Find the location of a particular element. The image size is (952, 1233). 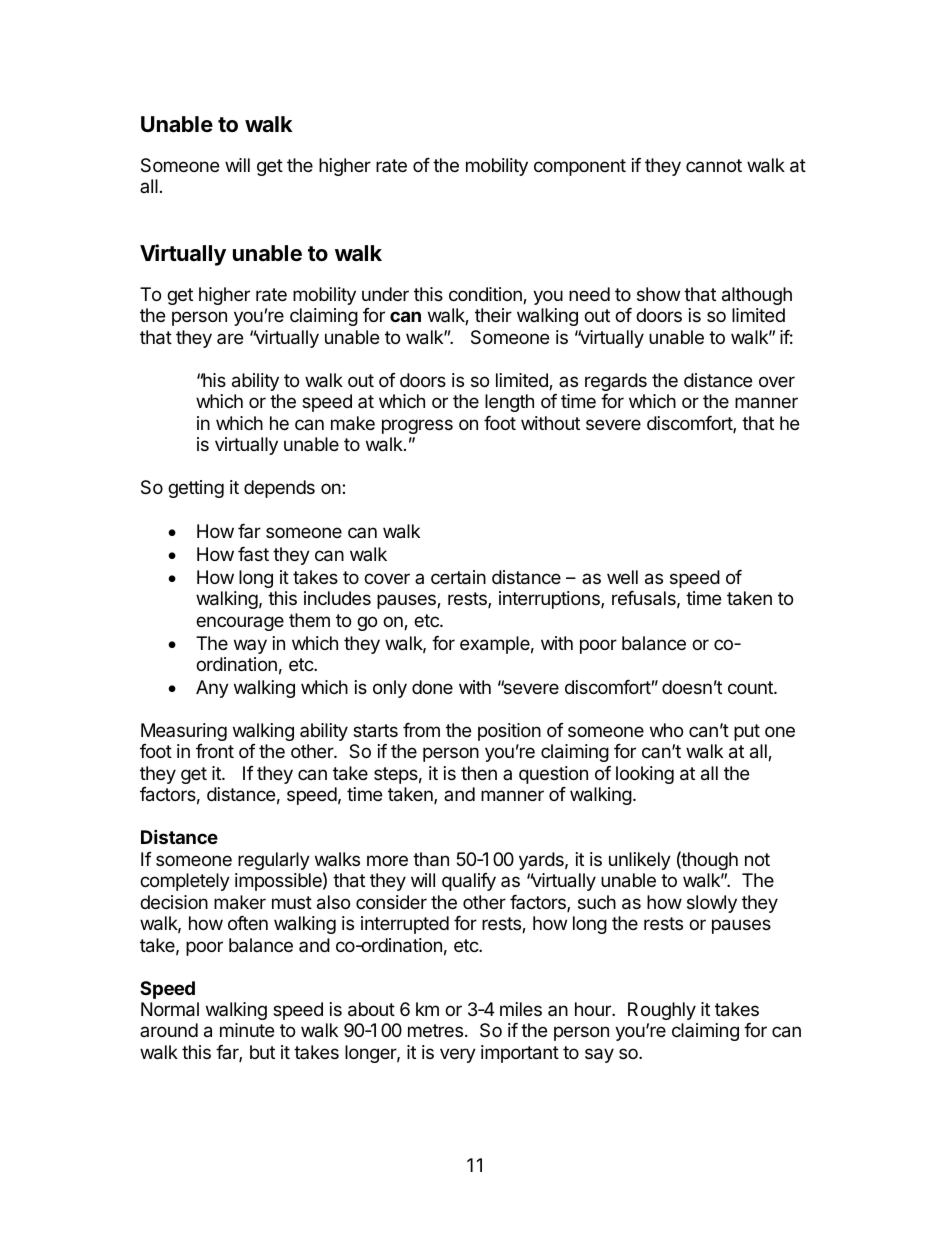

regards is located at coordinates (616, 382).
